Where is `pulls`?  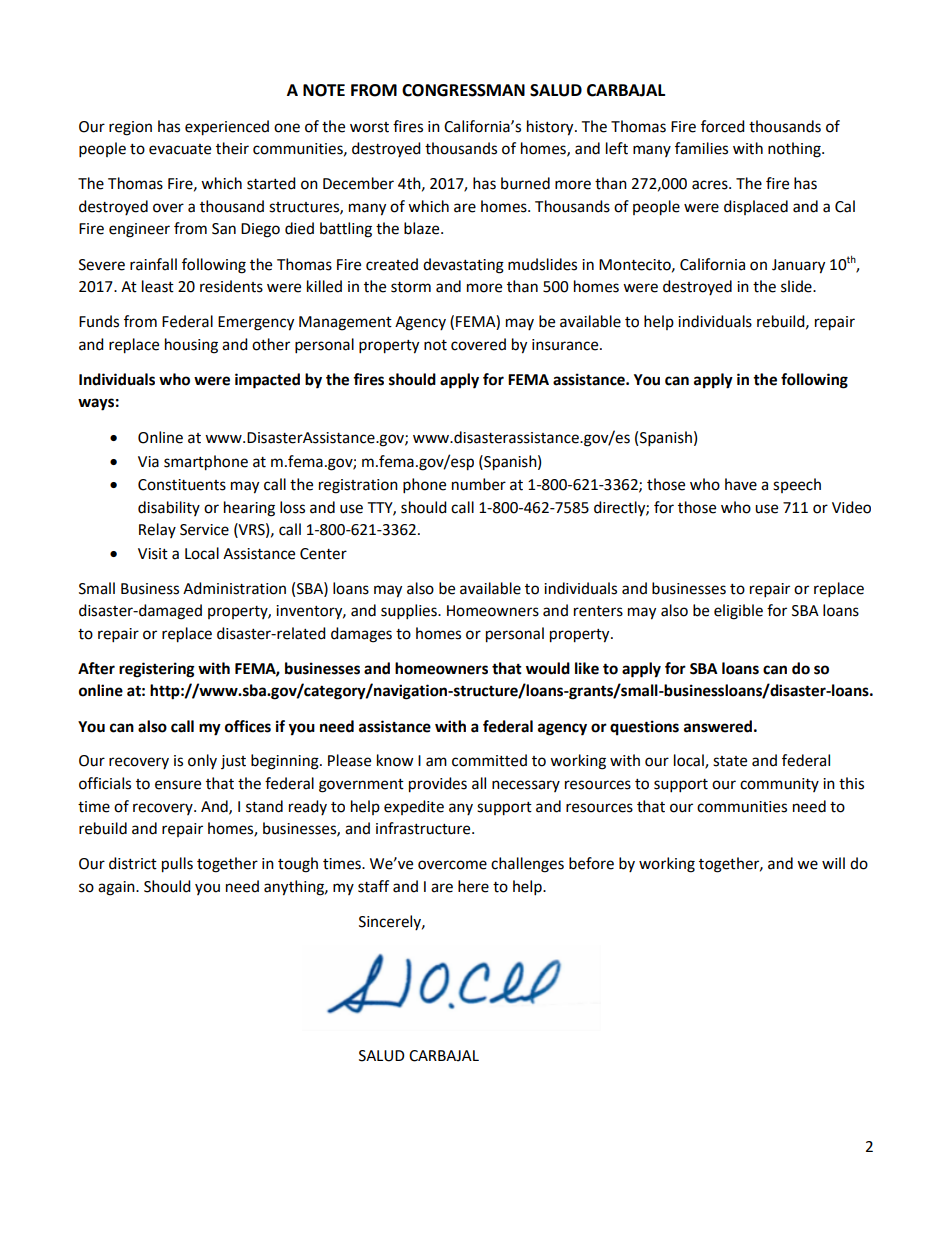
pulls is located at coordinates (177, 865).
